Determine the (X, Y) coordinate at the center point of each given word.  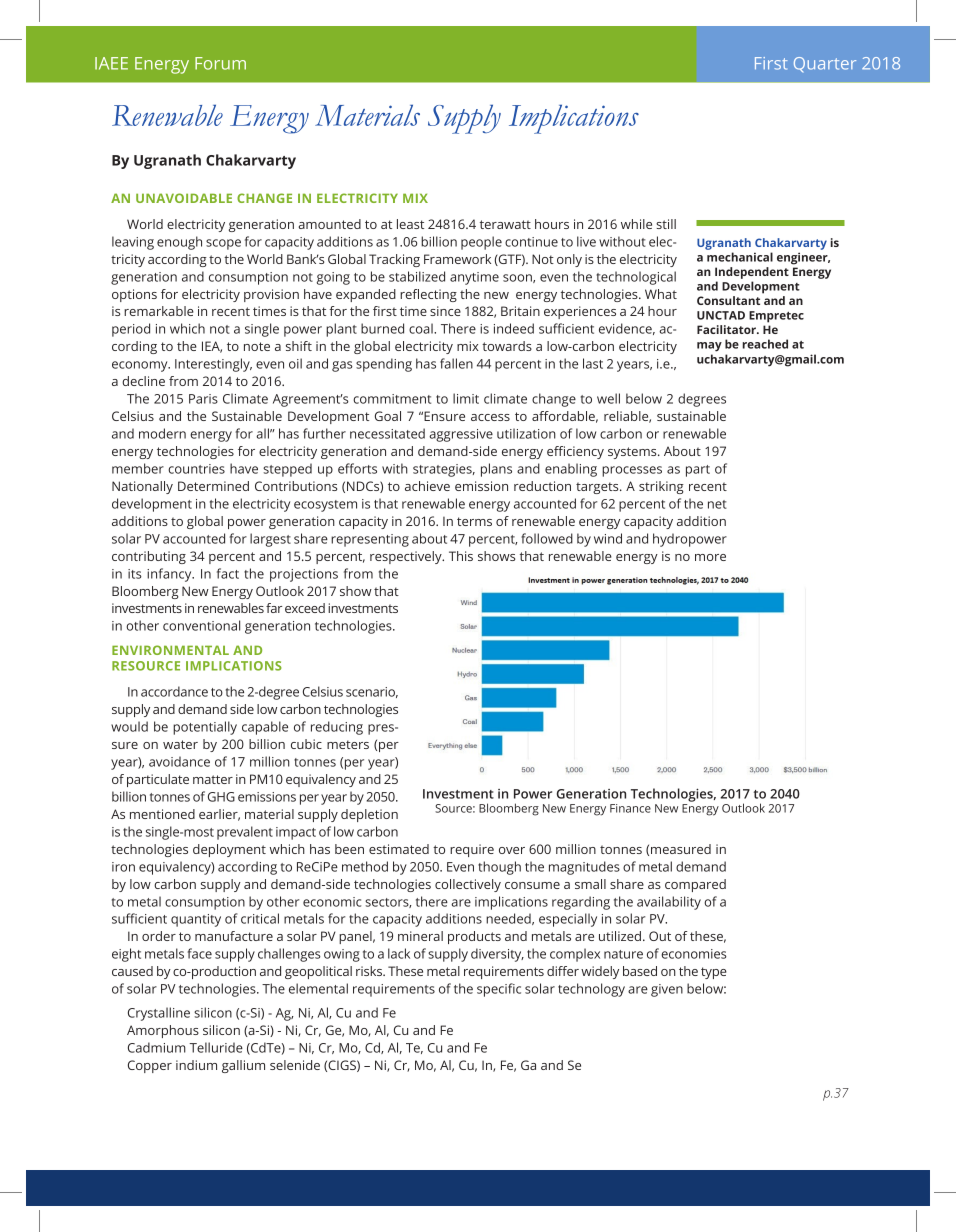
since (445, 311)
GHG (221, 797)
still (666, 224)
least (410, 224)
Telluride (216, 1047)
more (710, 557)
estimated (399, 849)
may (709, 347)
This (461, 556)
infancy (170, 575)
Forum (220, 63)
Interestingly (213, 365)
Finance (630, 808)
